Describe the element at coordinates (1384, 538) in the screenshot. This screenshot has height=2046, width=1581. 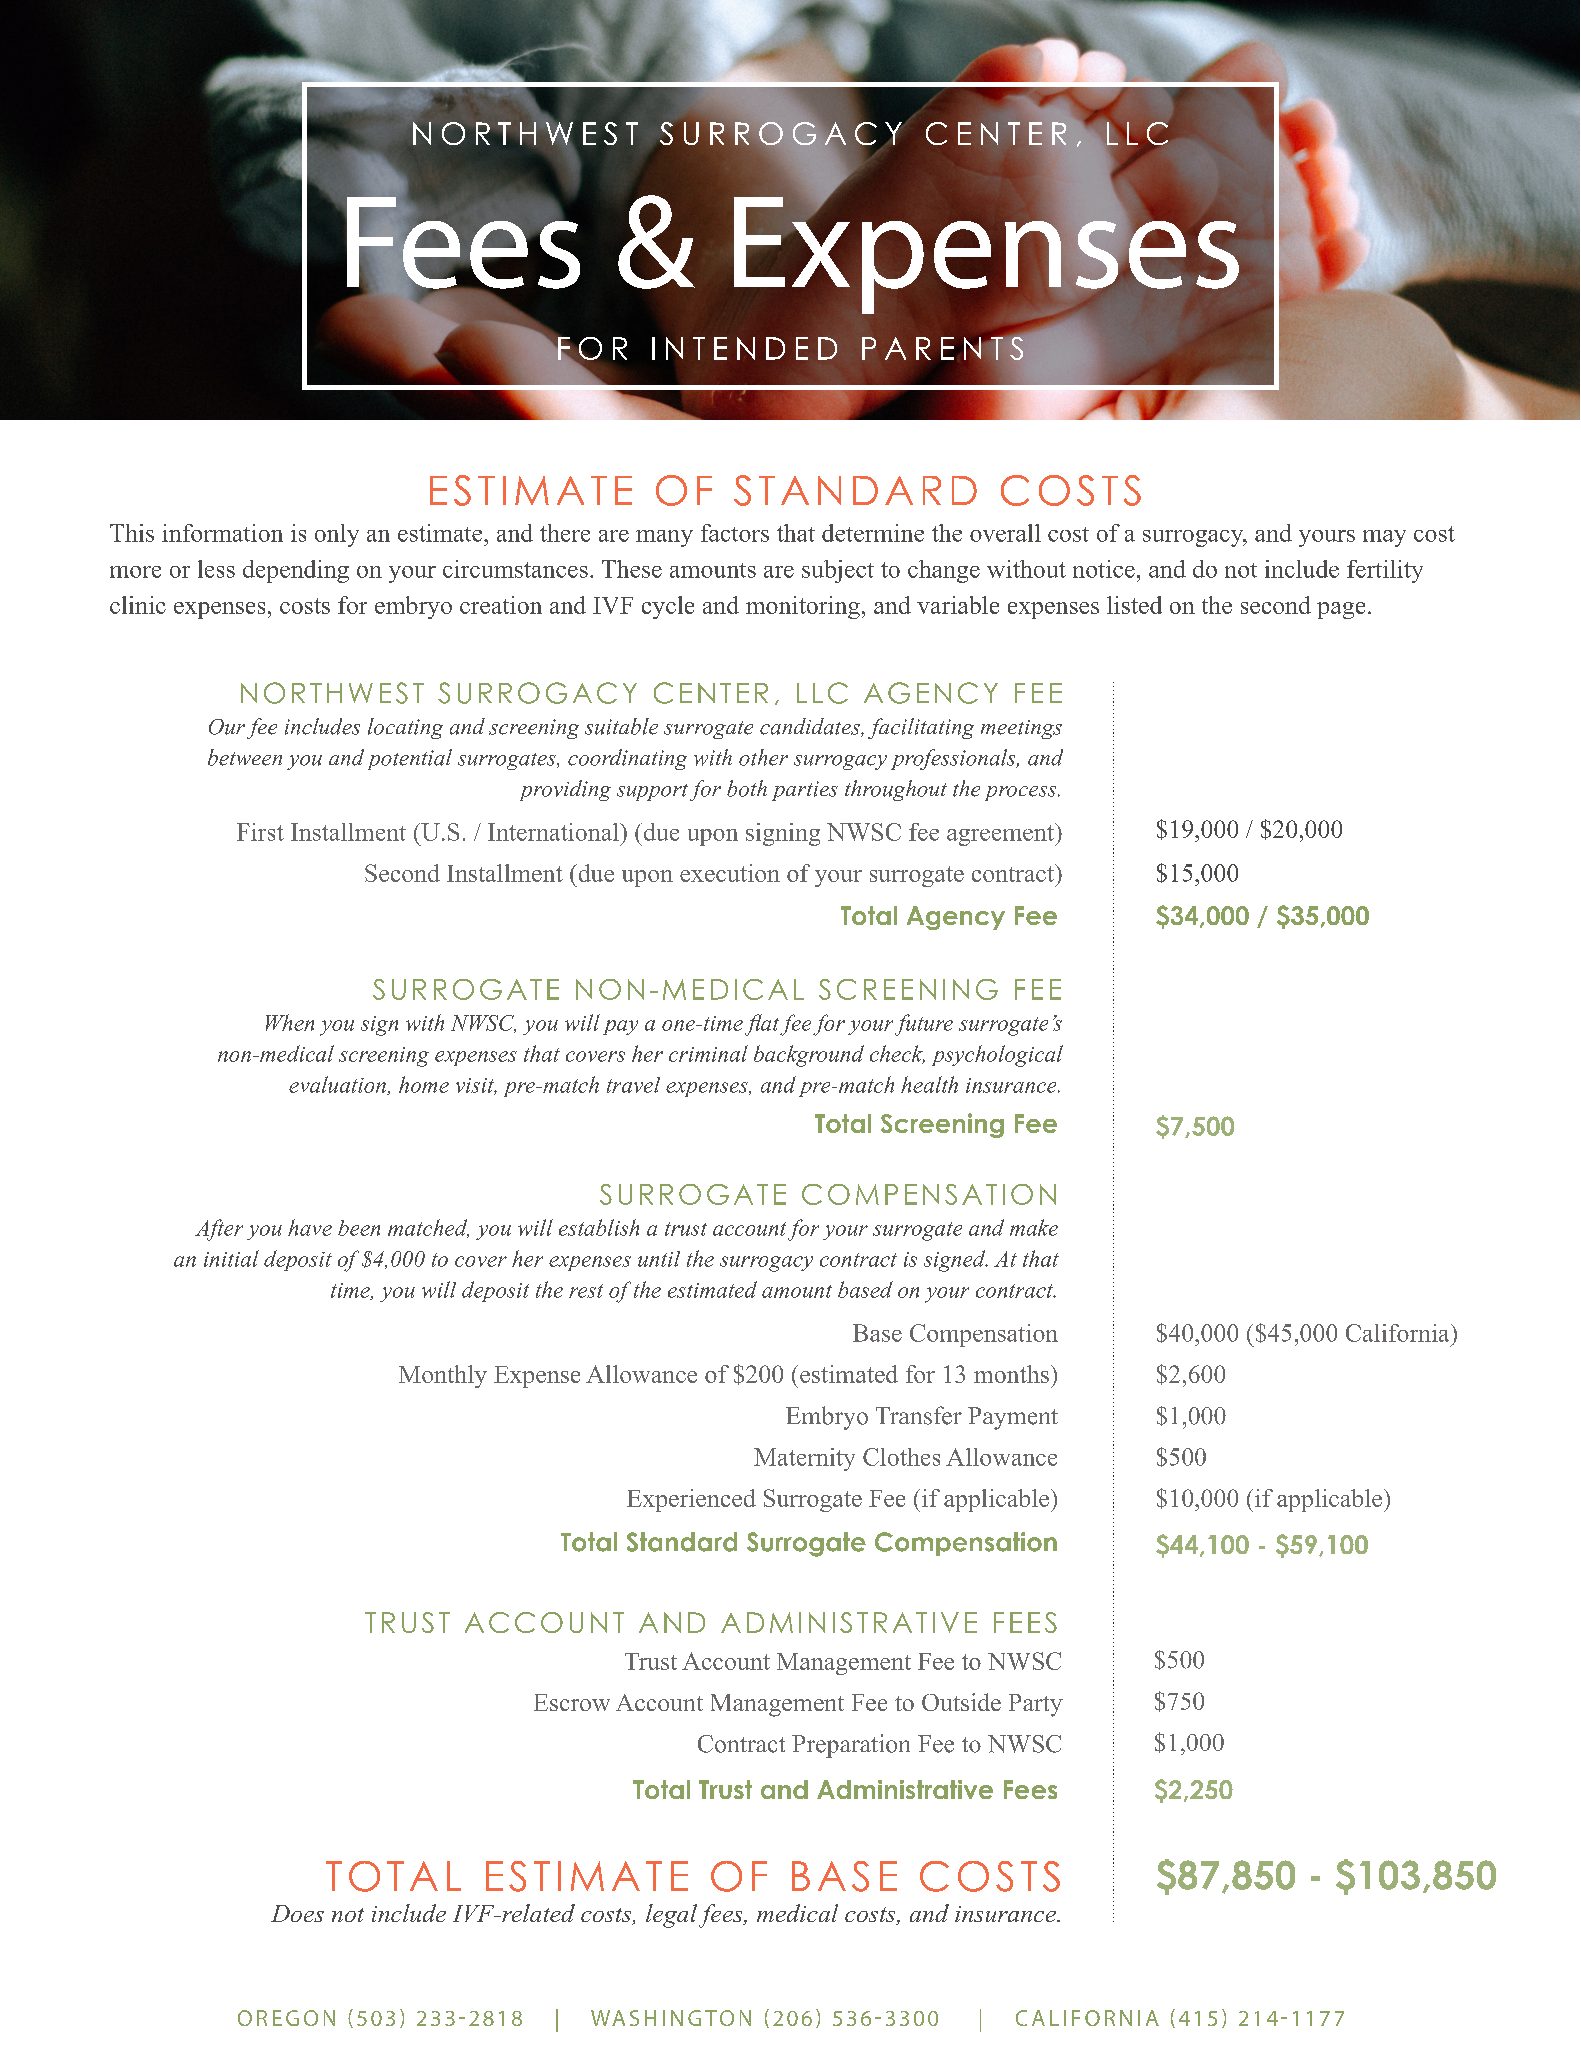
I see `may` at that location.
